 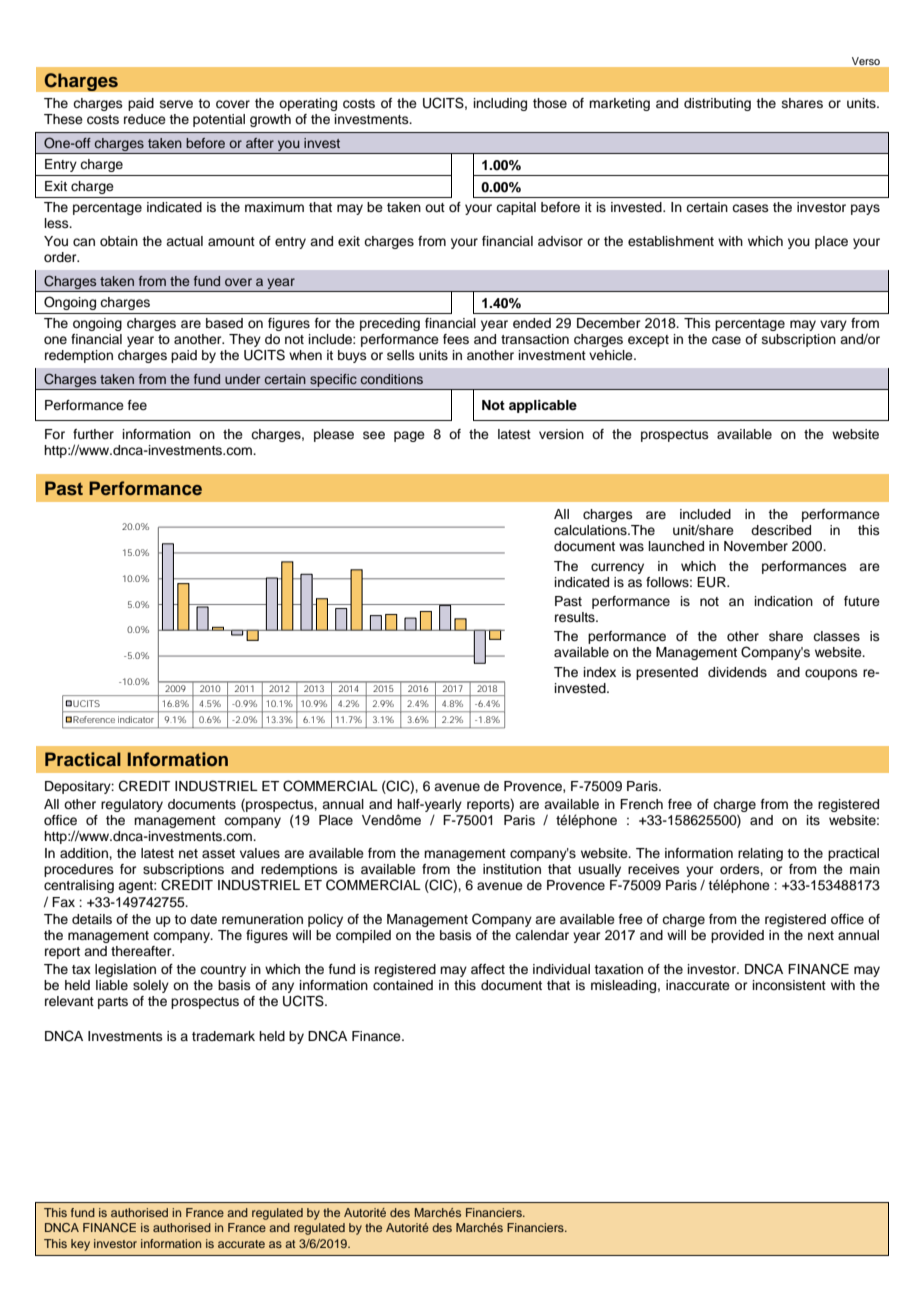 I want to click on page, so click(x=409, y=436).
